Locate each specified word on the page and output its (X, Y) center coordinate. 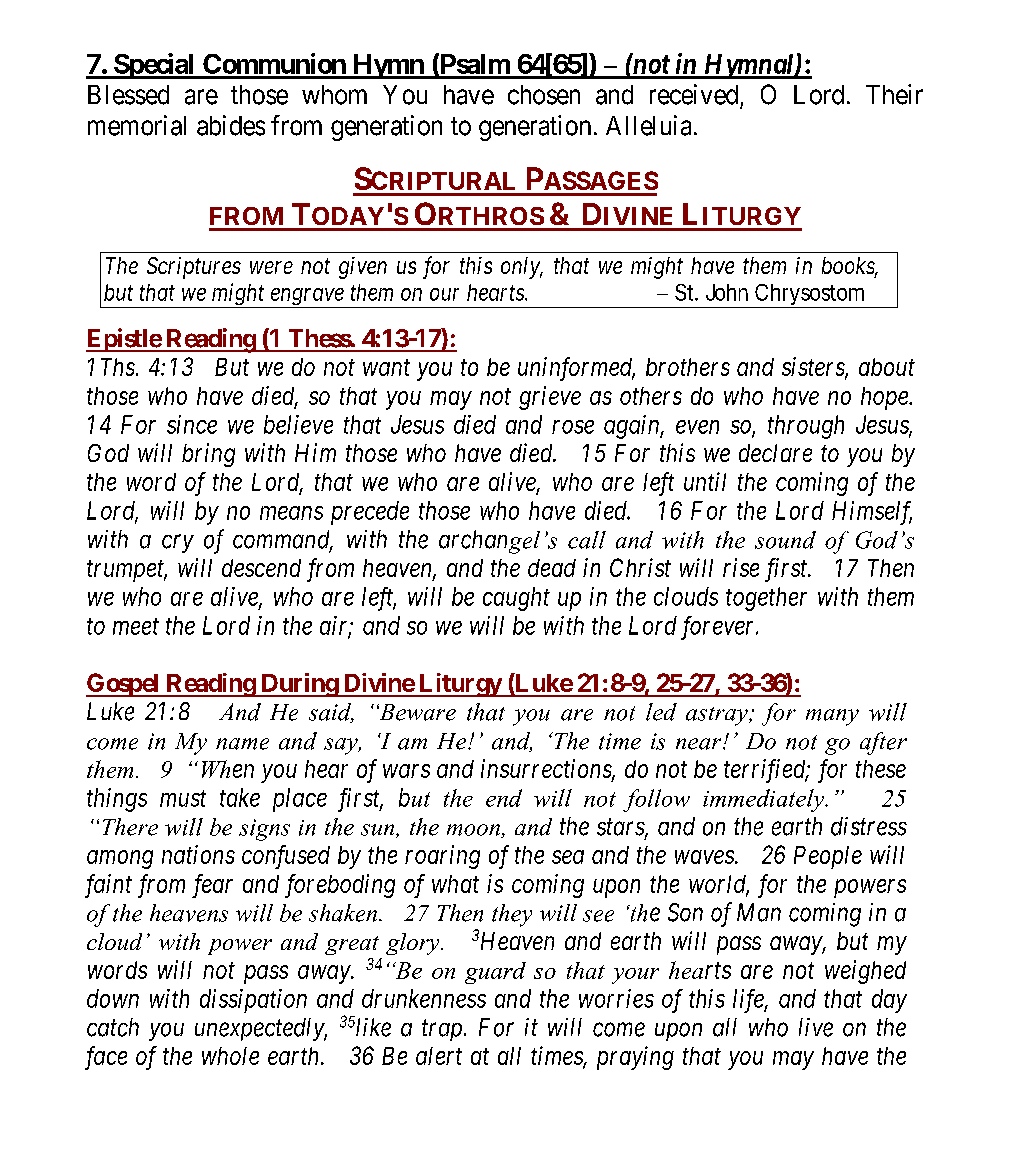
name (242, 744)
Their (894, 94)
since (192, 424)
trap (442, 1030)
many (832, 717)
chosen (544, 95)
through (806, 427)
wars (406, 771)
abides (231, 125)
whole (230, 1056)
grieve (550, 398)
